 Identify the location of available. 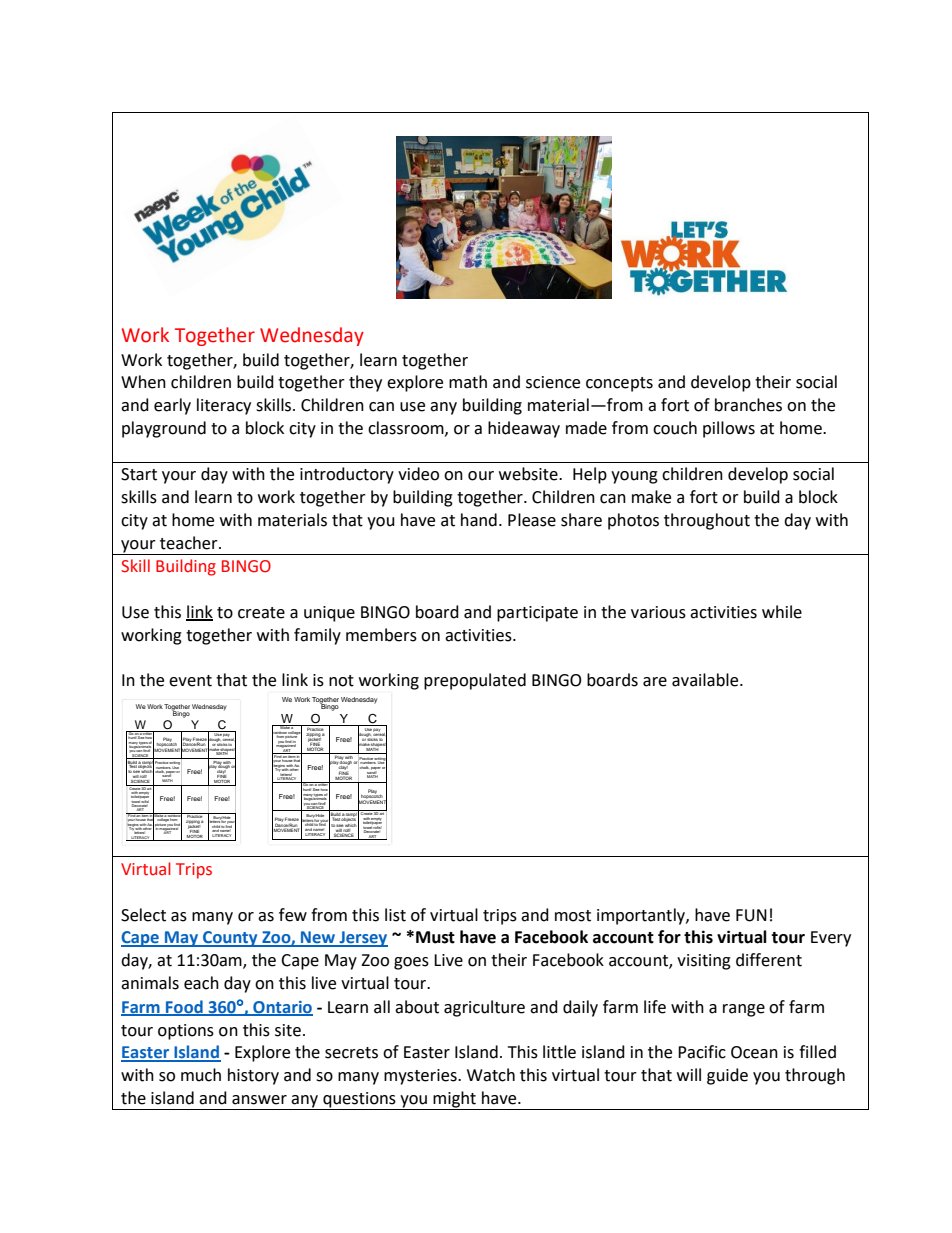
(706, 680).
